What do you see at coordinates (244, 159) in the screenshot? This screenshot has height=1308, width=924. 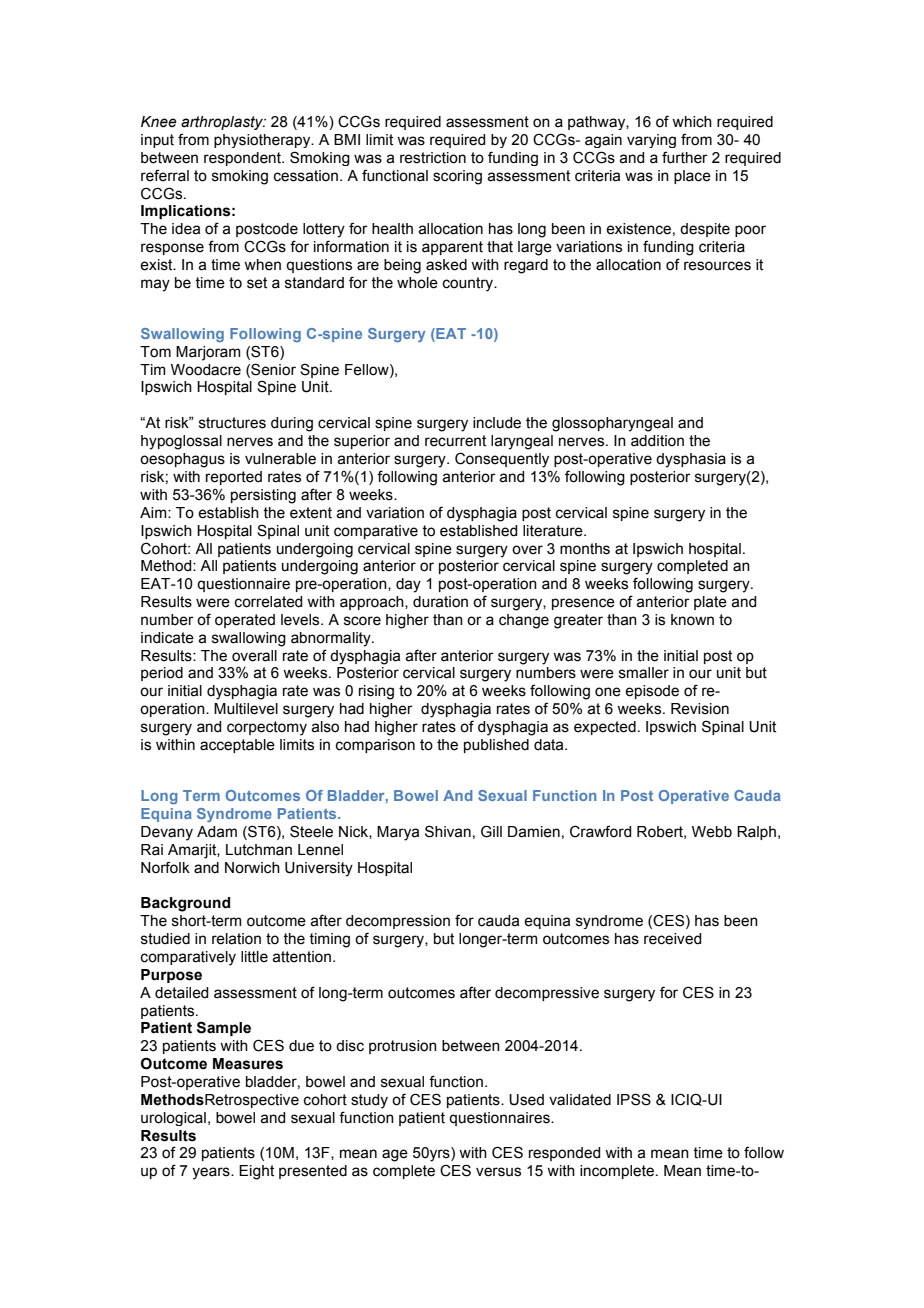 I see `respondent` at bounding box center [244, 159].
